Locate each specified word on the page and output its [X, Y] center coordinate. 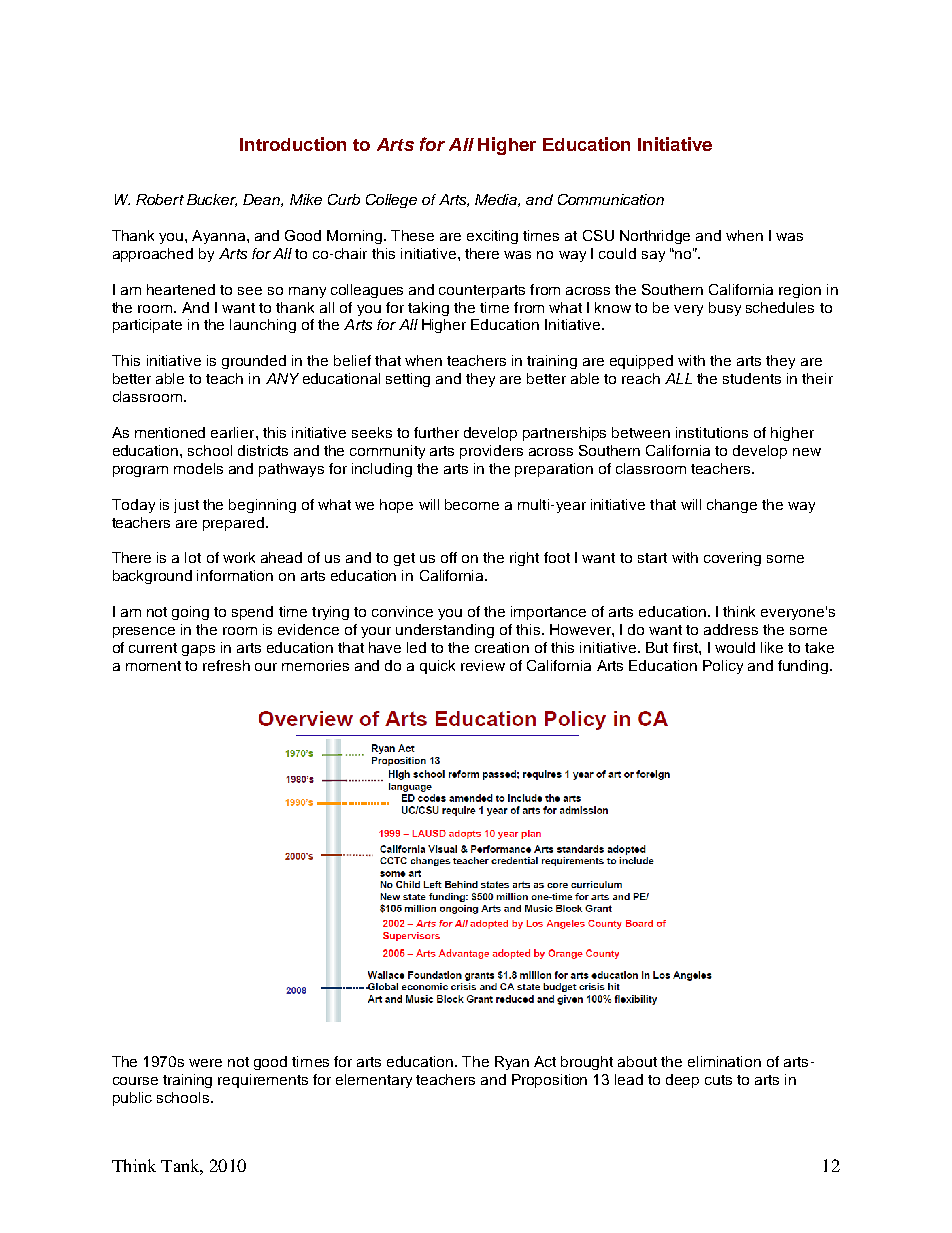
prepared [233, 524]
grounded [254, 362]
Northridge [655, 237]
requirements [263, 1081]
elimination [724, 1061]
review [483, 665]
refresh [226, 665]
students [752, 378]
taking [428, 309]
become [472, 504]
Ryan [512, 1063]
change [732, 506]
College [391, 201]
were [205, 1063]
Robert [160, 199]
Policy [723, 667]
